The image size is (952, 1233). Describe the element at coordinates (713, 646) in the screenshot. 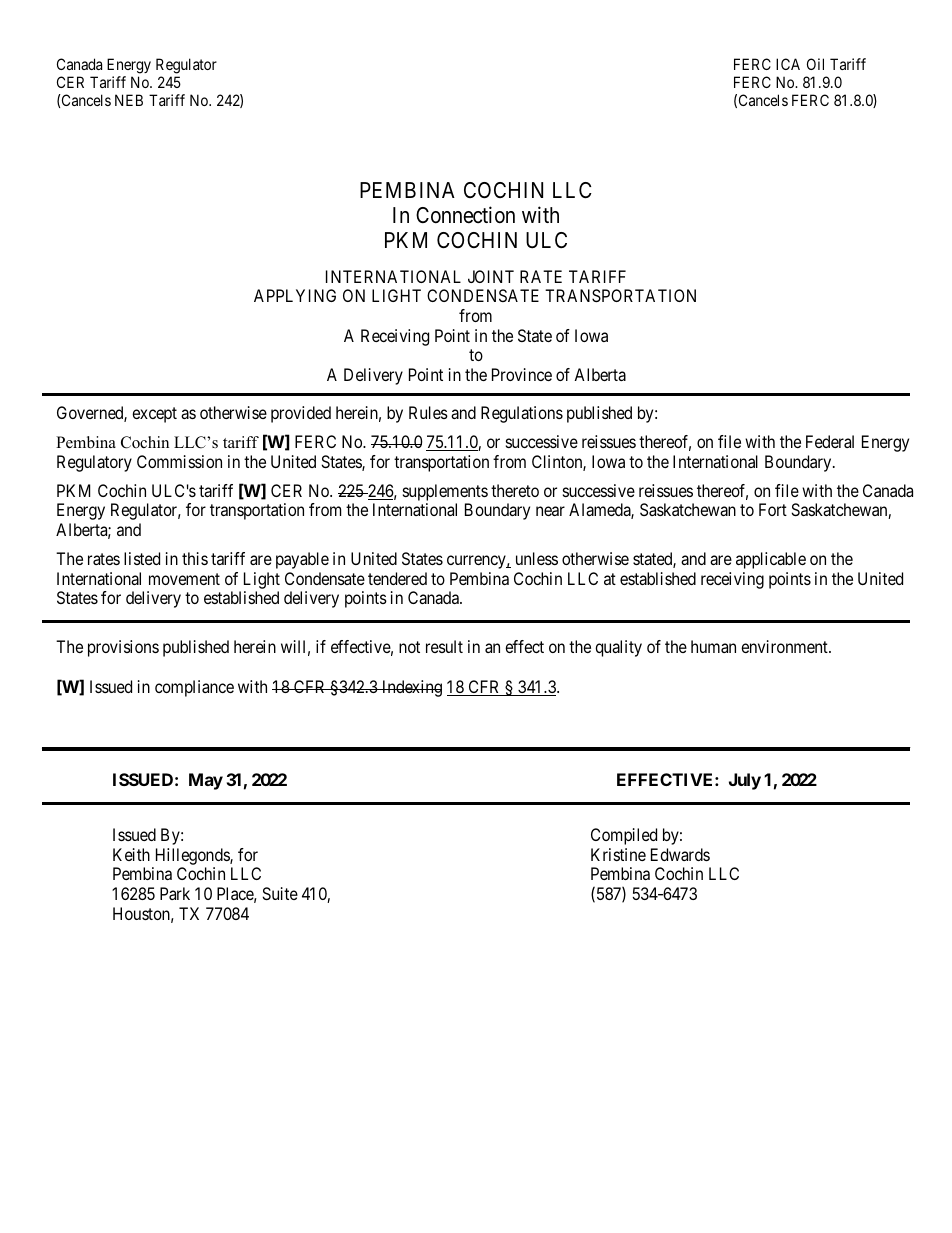

I see `human` at that location.
